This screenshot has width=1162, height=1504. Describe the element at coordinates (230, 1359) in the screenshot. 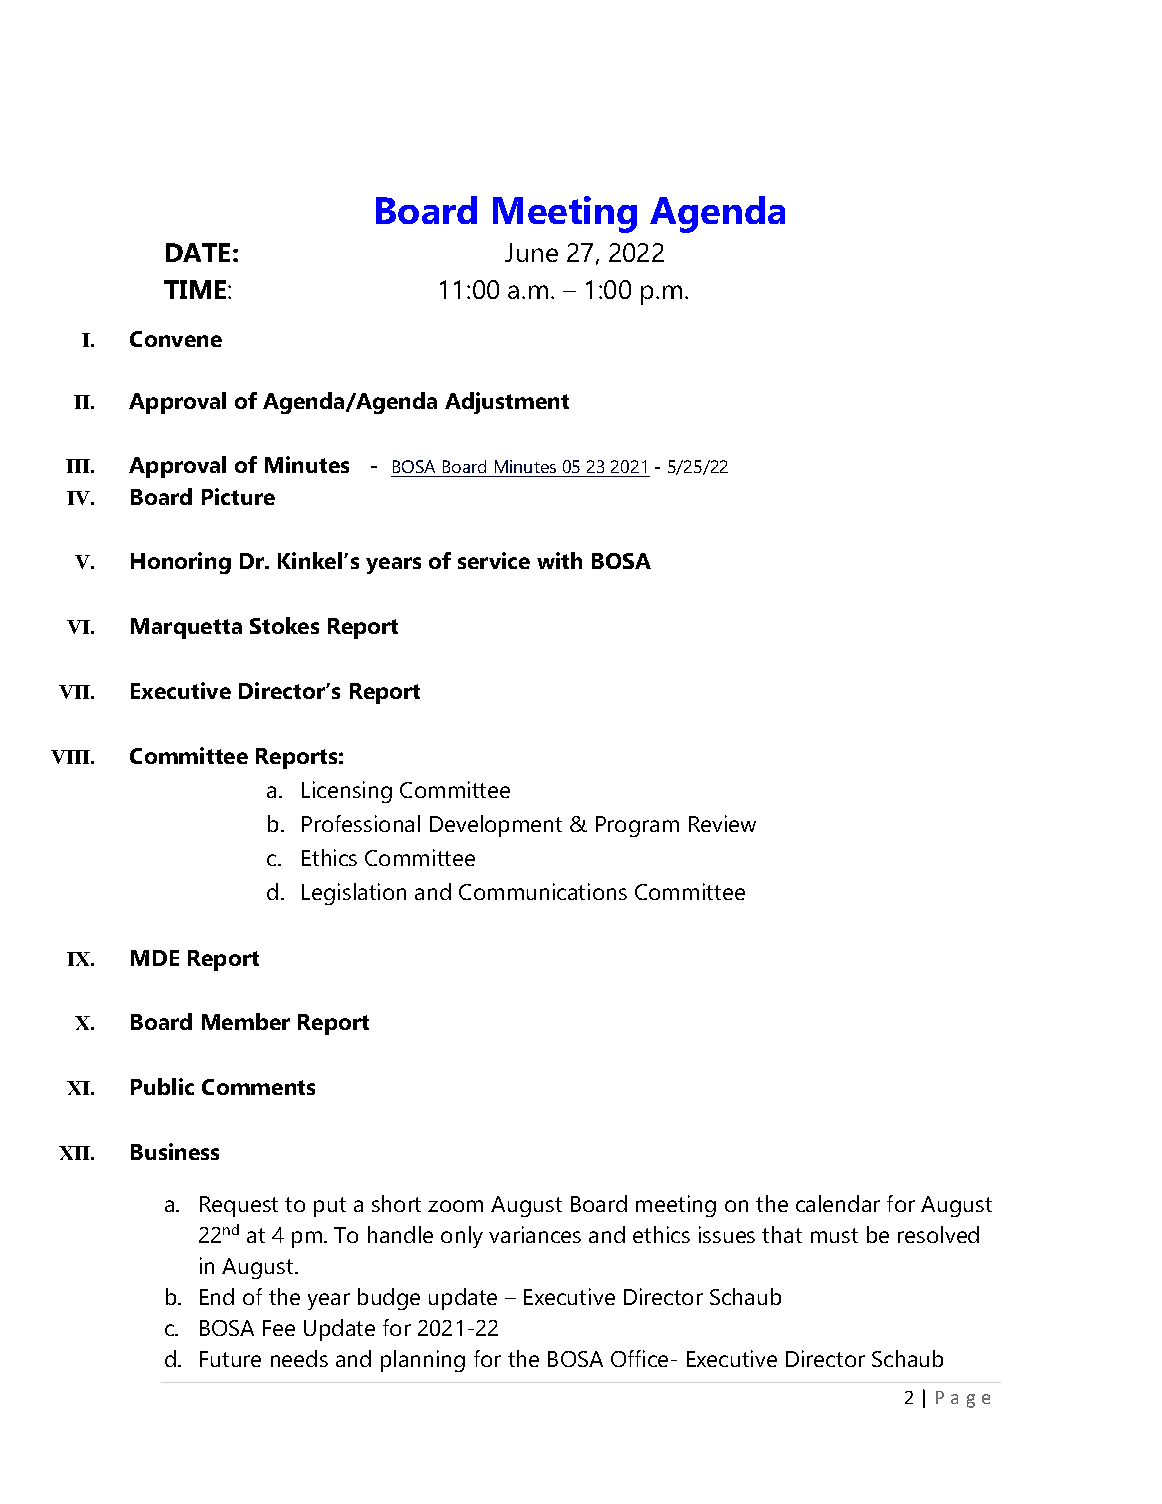

I see `Future` at that location.
